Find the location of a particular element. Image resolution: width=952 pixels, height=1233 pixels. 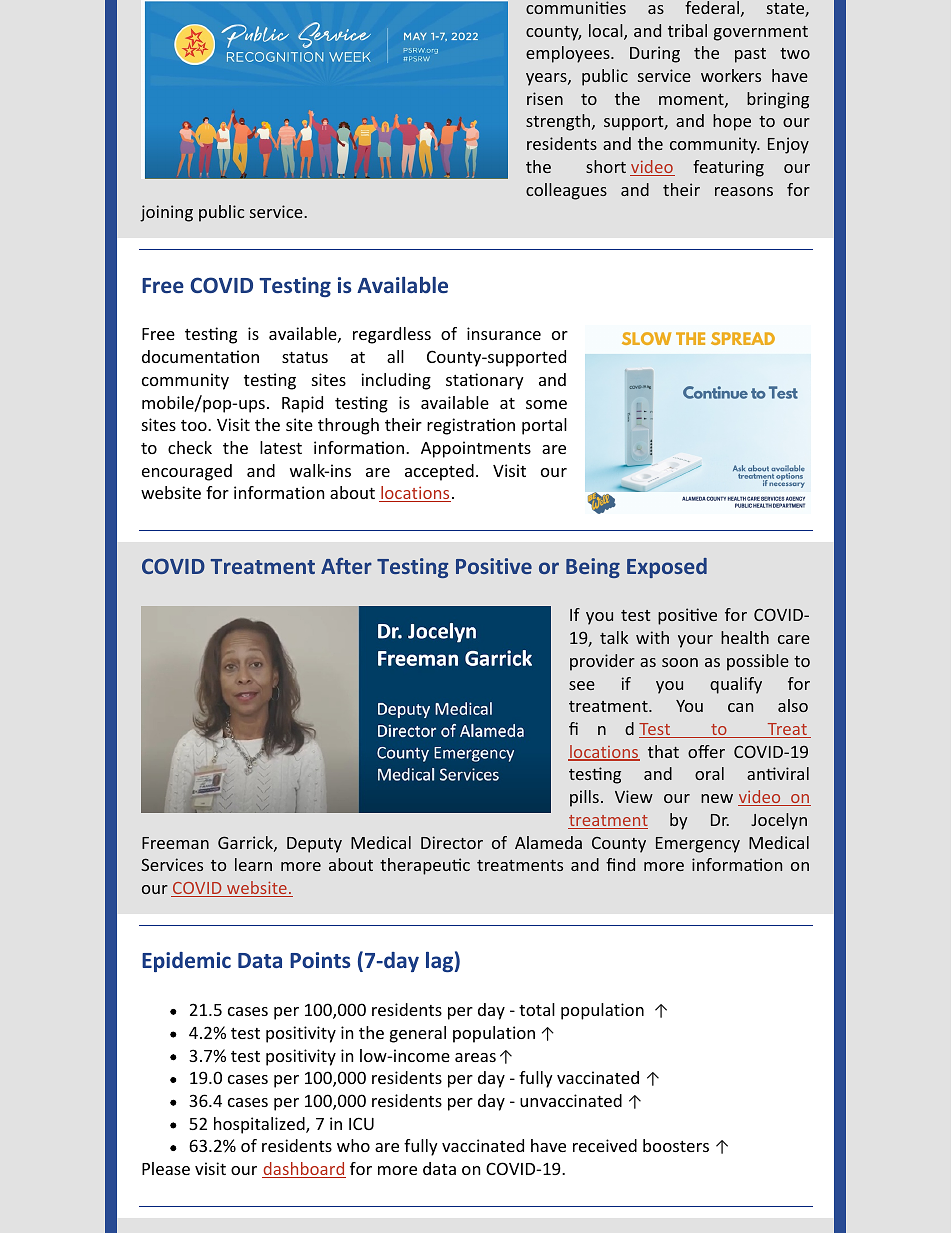

hospitalized is located at coordinates (260, 1125).
